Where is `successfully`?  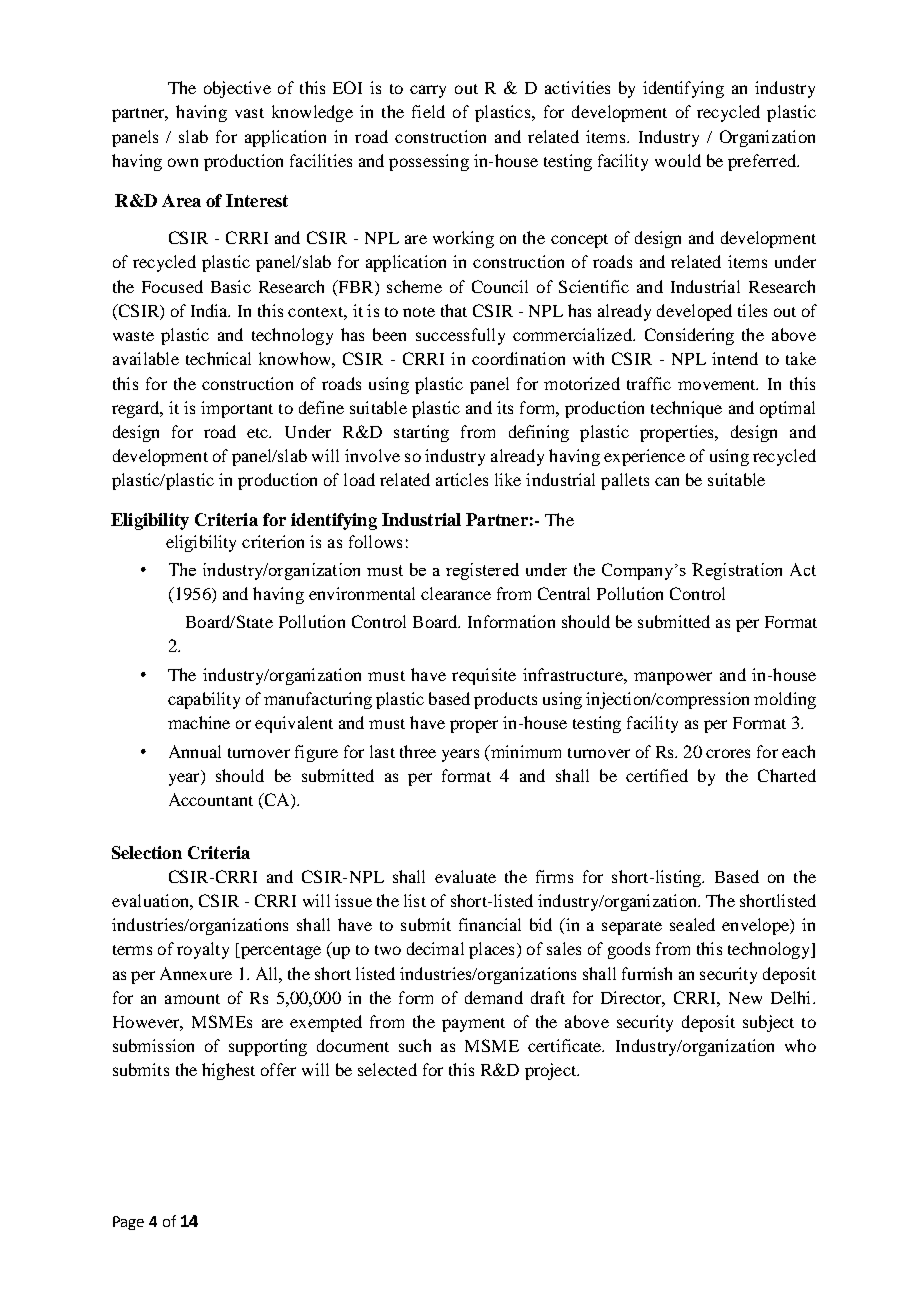 successfully is located at coordinates (460, 336).
